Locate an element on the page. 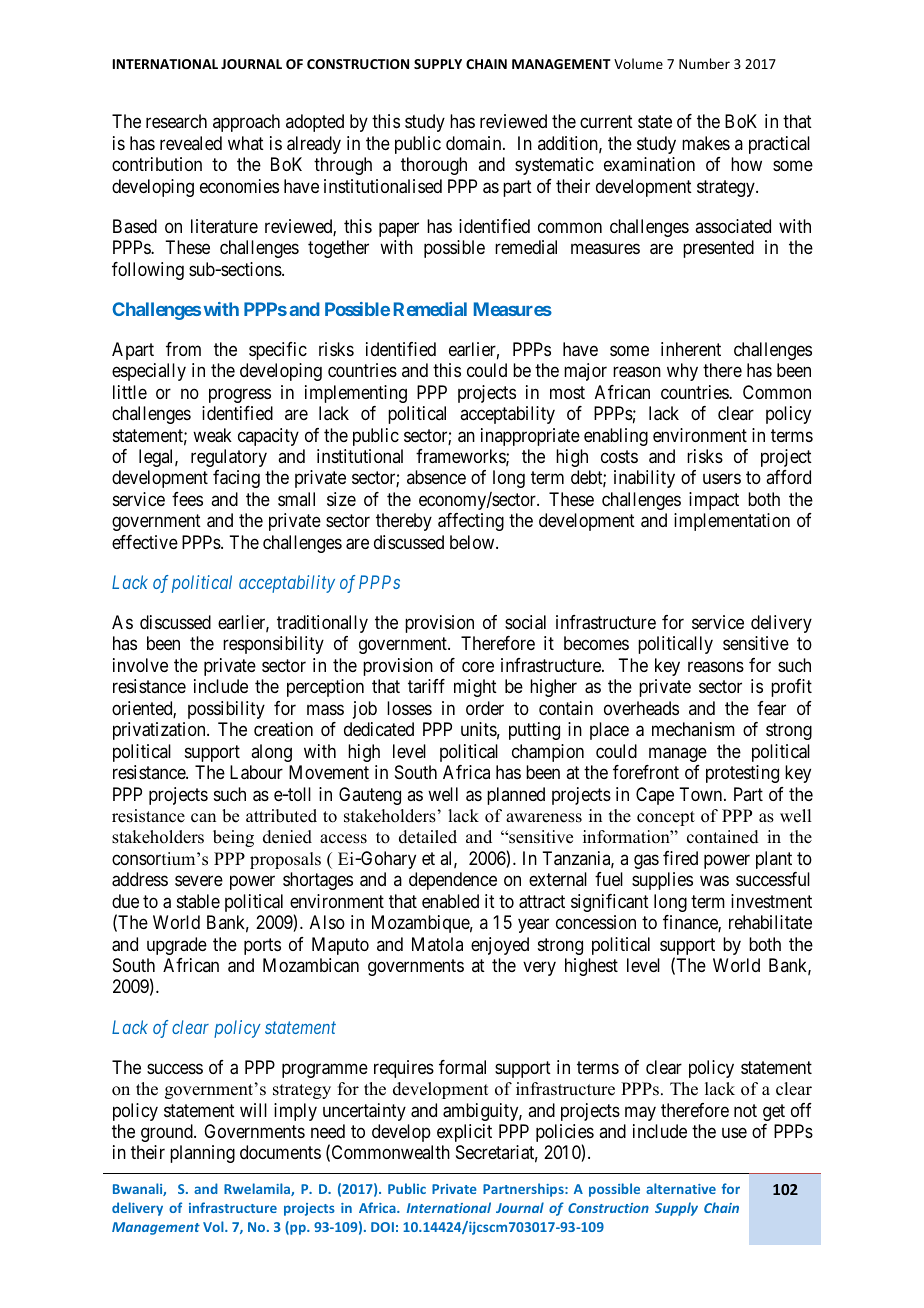 The height and width of the page is (1308, 924). explicit is located at coordinates (464, 1133).
